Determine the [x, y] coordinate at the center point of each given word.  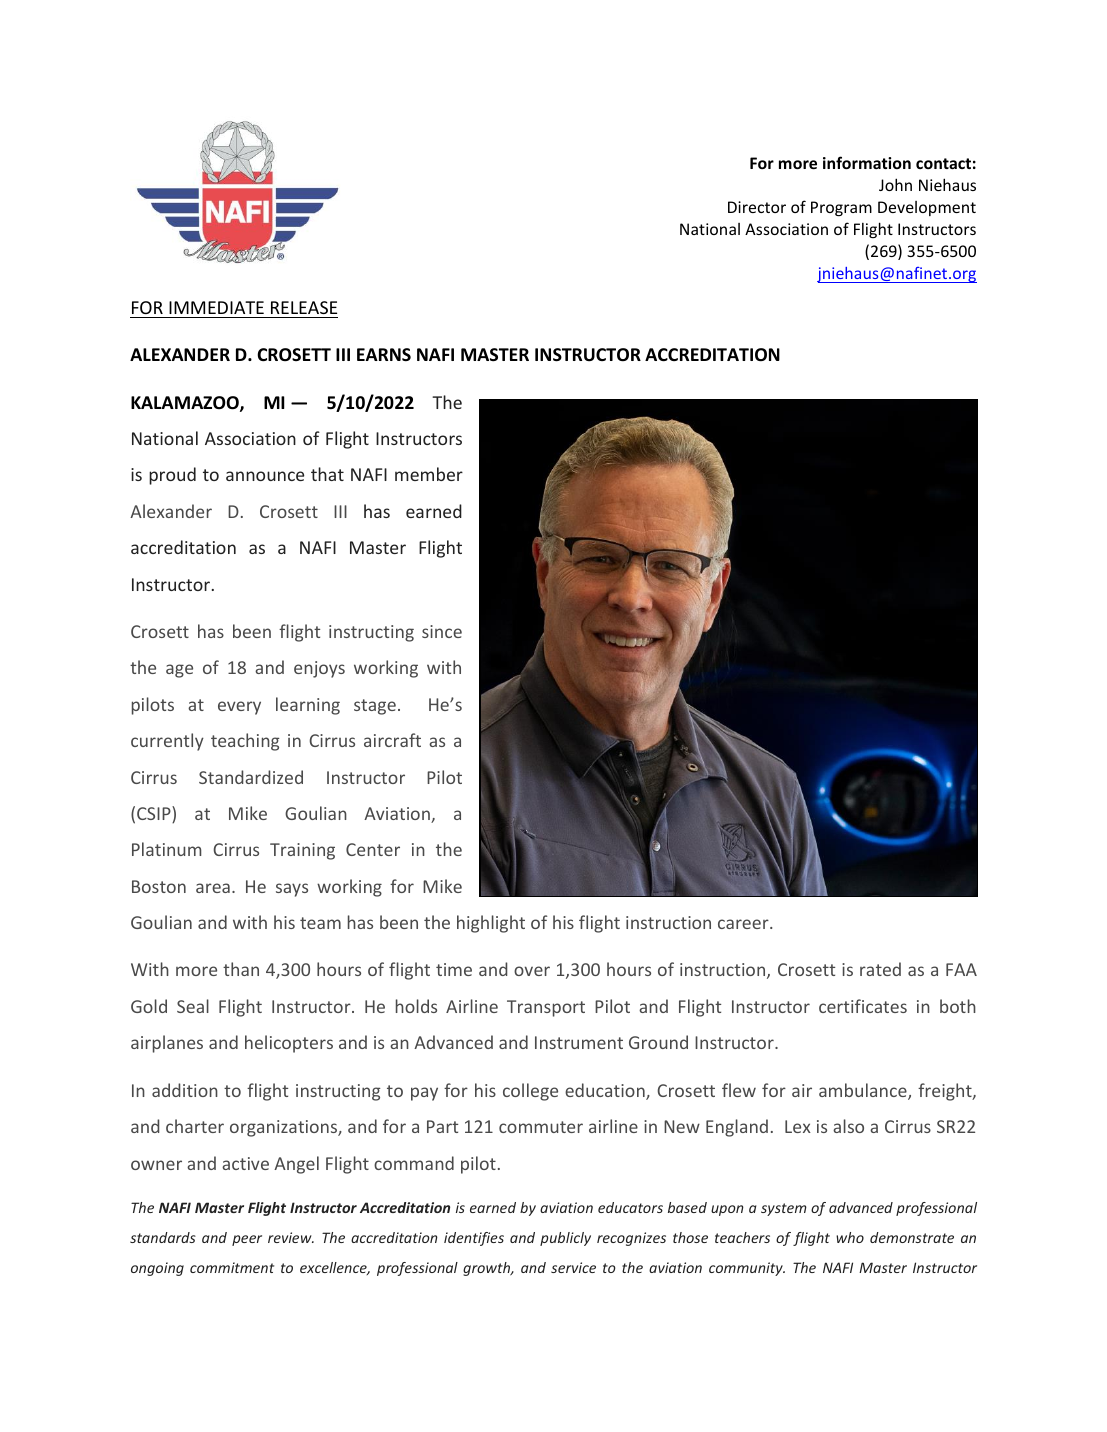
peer [247, 1240]
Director [757, 207]
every [239, 708]
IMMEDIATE [216, 307]
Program [841, 208]
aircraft [392, 740]
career [744, 924]
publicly [565, 1239]
